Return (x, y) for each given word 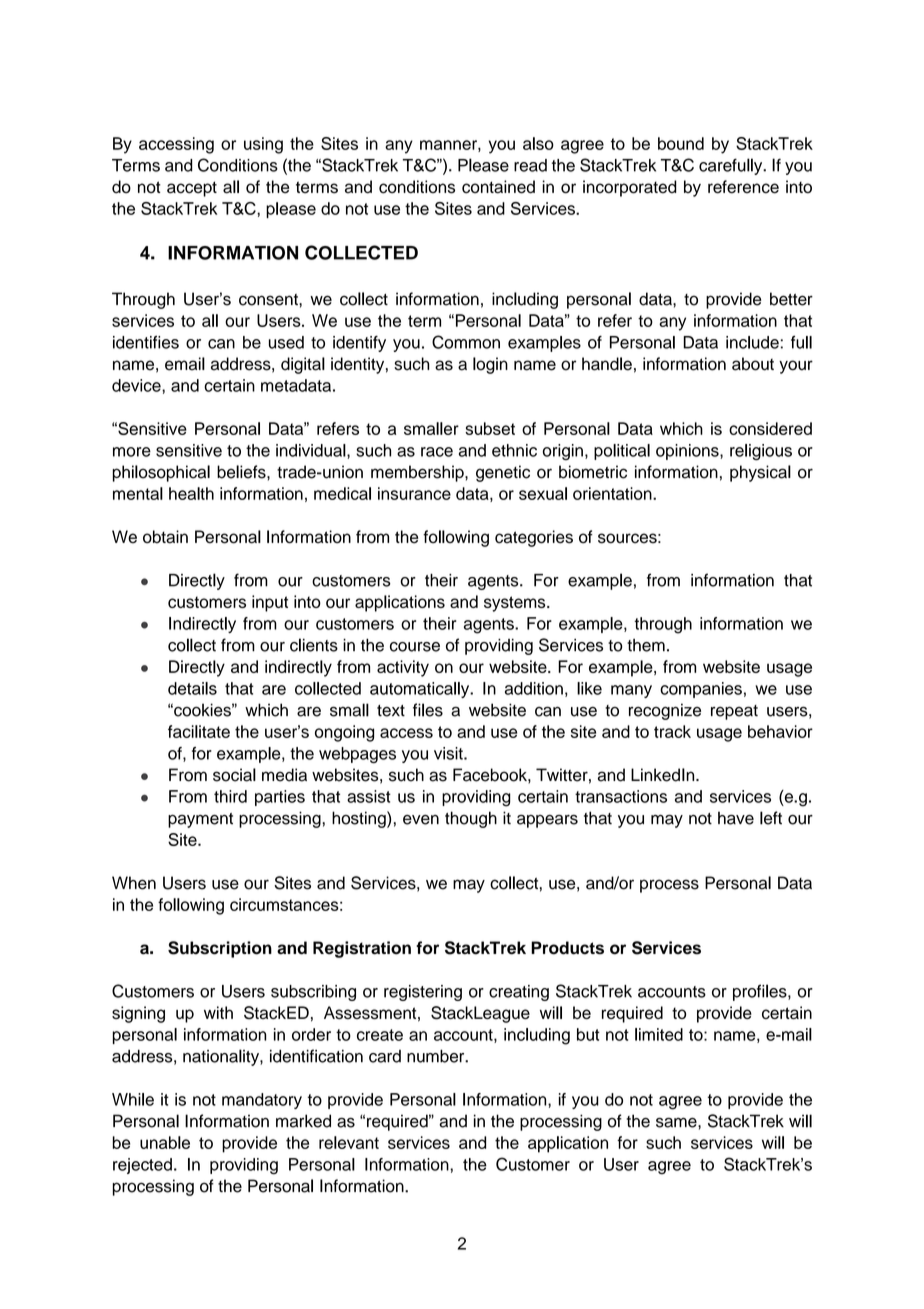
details (192, 688)
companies (701, 690)
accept (192, 189)
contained (498, 187)
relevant (349, 1142)
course (415, 647)
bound (681, 143)
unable (165, 1142)
